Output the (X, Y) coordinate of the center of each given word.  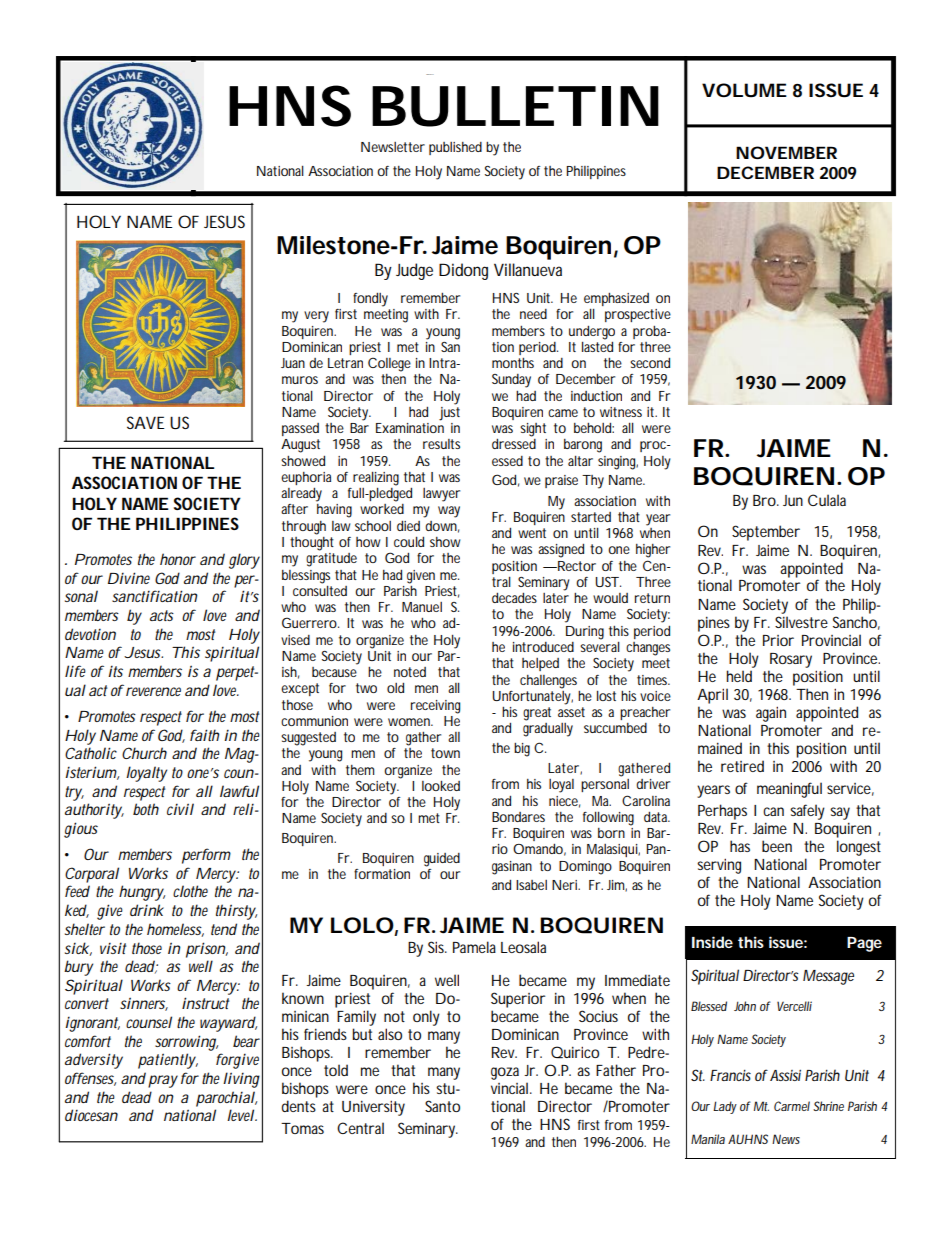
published (455, 148)
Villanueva (528, 269)
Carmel (792, 1106)
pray (163, 1081)
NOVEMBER (786, 152)
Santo (442, 1106)
